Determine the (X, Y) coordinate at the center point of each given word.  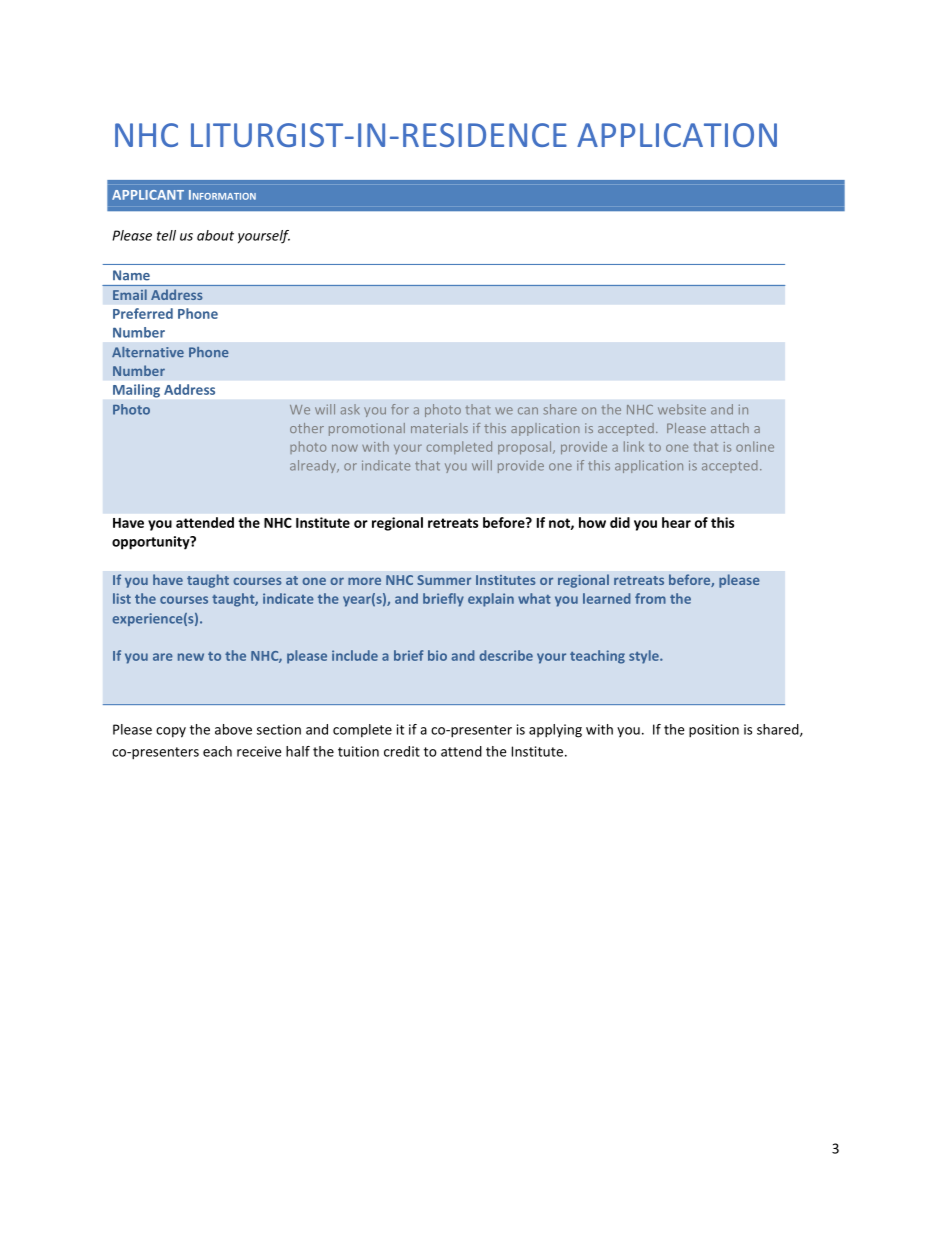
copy (171, 732)
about (215, 235)
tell (166, 235)
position (714, 731)
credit (402, 751)
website (682, 409)
